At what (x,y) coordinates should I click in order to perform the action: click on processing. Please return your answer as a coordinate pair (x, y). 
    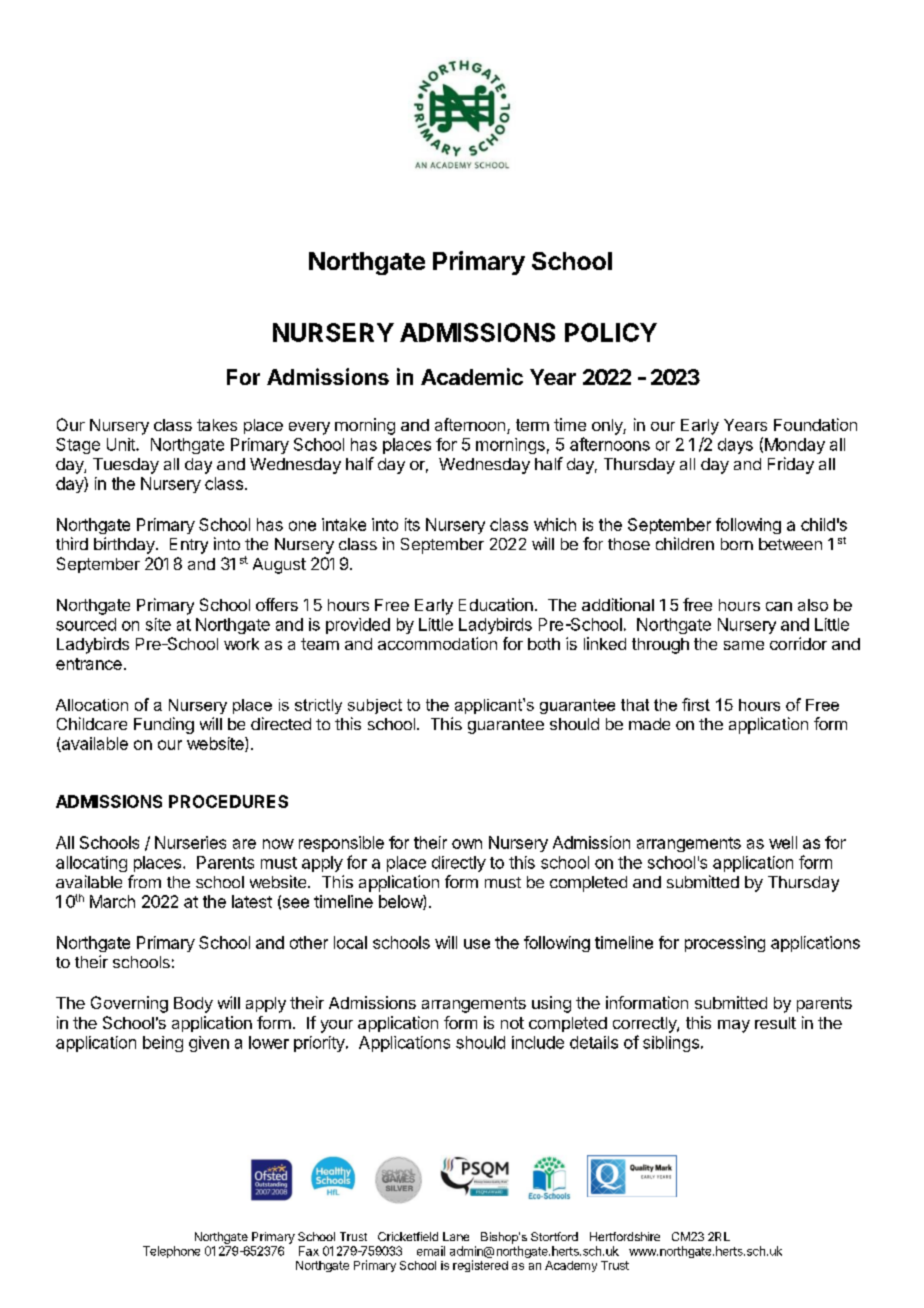
    Looking at the image, I should click on (725, 944).
